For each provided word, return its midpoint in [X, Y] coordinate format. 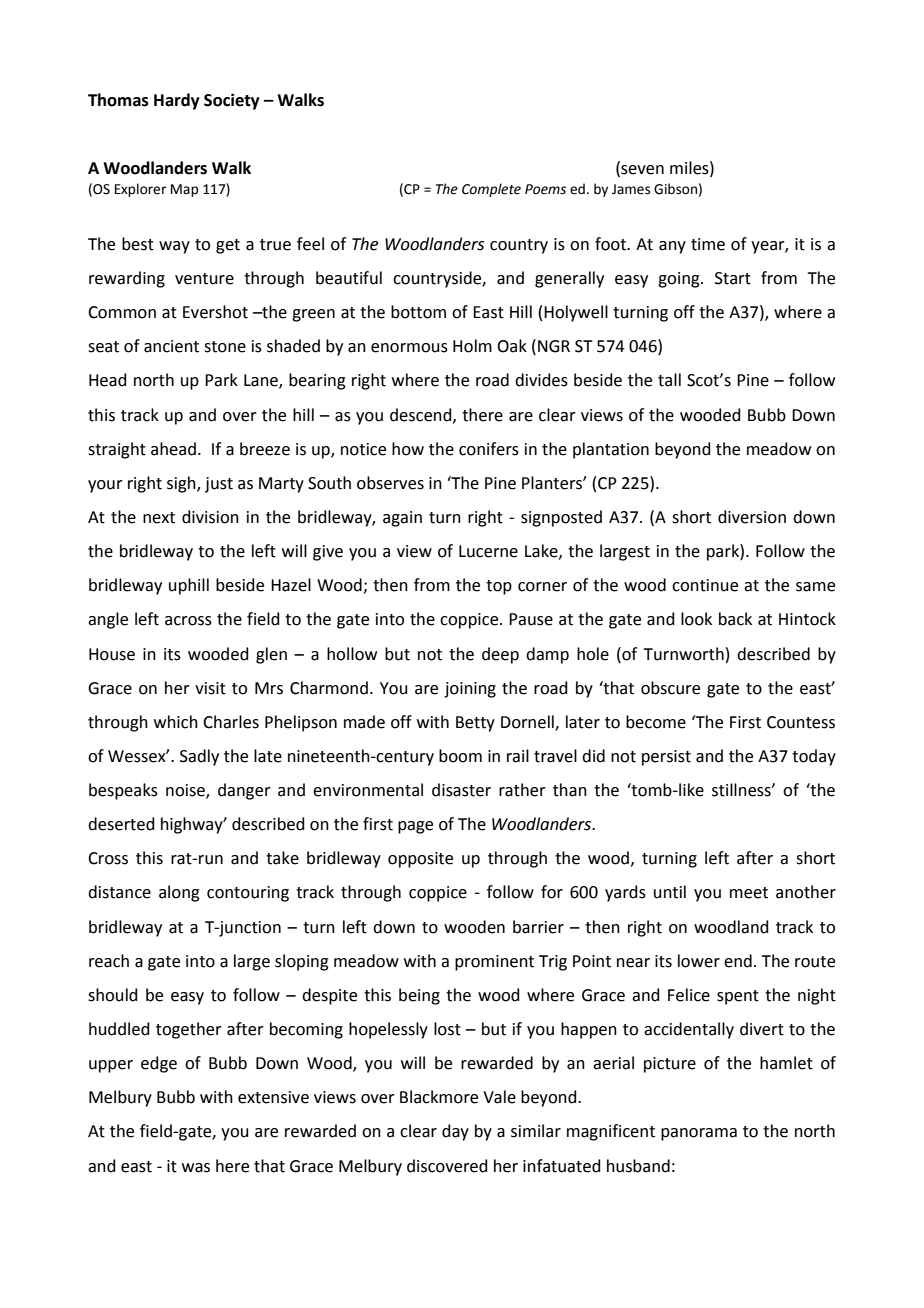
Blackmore [439, 1097]
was [196, 1168]
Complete [491, 190]
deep [500, 655]
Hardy [177, 101]
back [735, 619]
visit [210, 688]
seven [641, 171]
